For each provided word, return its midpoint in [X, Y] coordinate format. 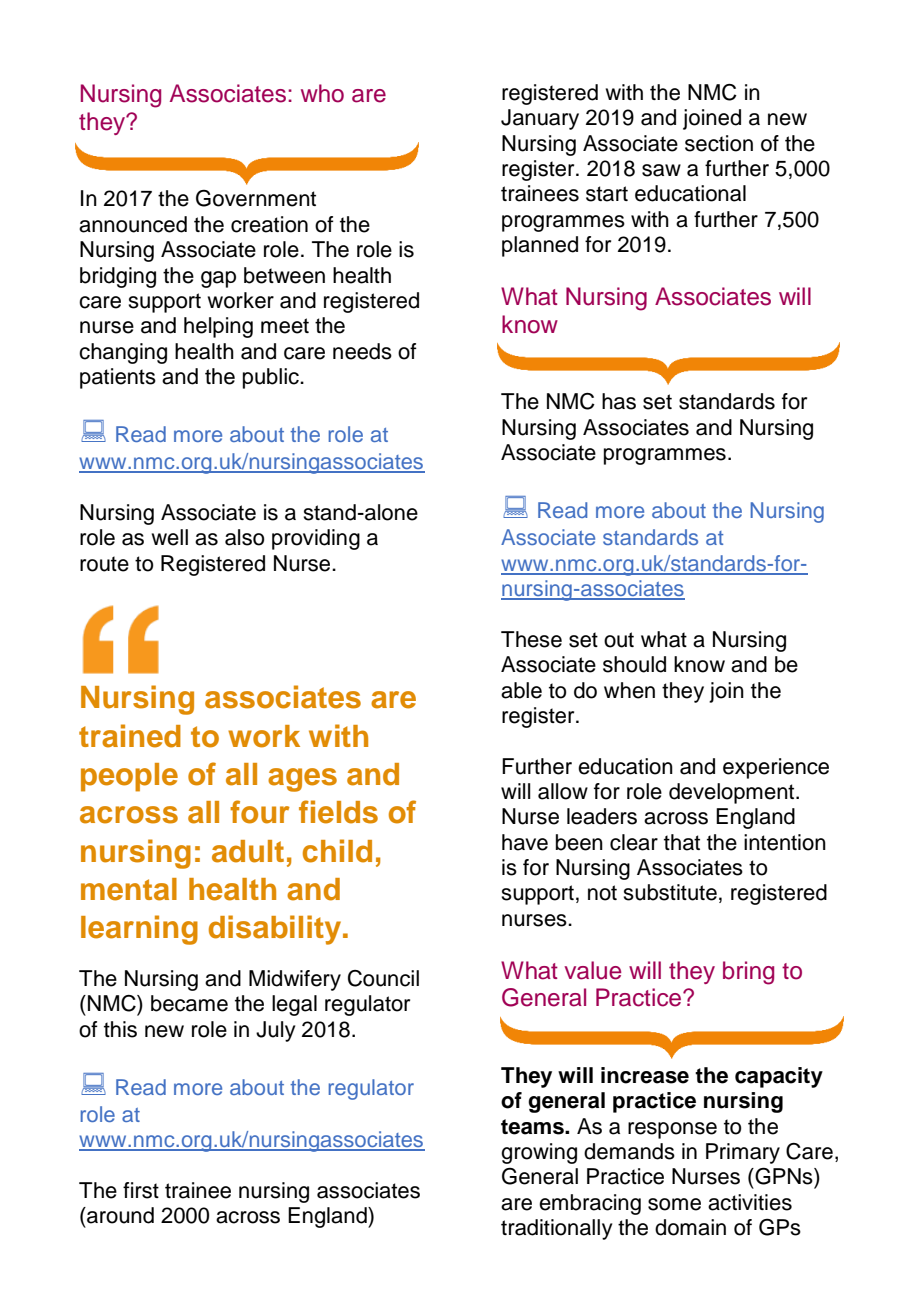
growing [539, 1153]
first [141, 1190]
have [525, 842]
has [619, 401]
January [540, 119]
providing [316, 539]
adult [248, 851]
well [170, 537]
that [682, 842]
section [719, 143]
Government [256, 198]
